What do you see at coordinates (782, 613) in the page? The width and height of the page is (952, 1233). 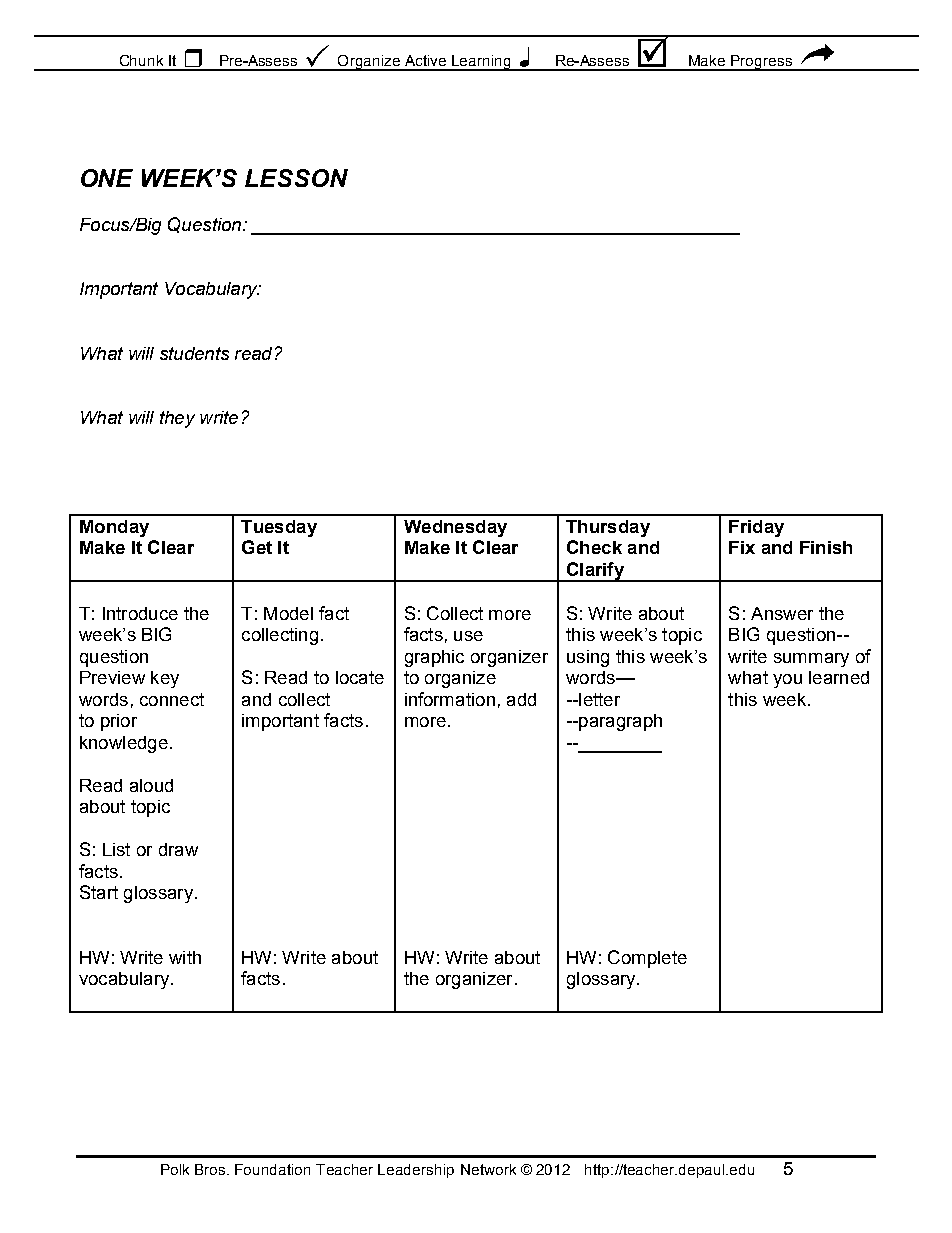 I see `Answer` at bounding box center [782, 613].
